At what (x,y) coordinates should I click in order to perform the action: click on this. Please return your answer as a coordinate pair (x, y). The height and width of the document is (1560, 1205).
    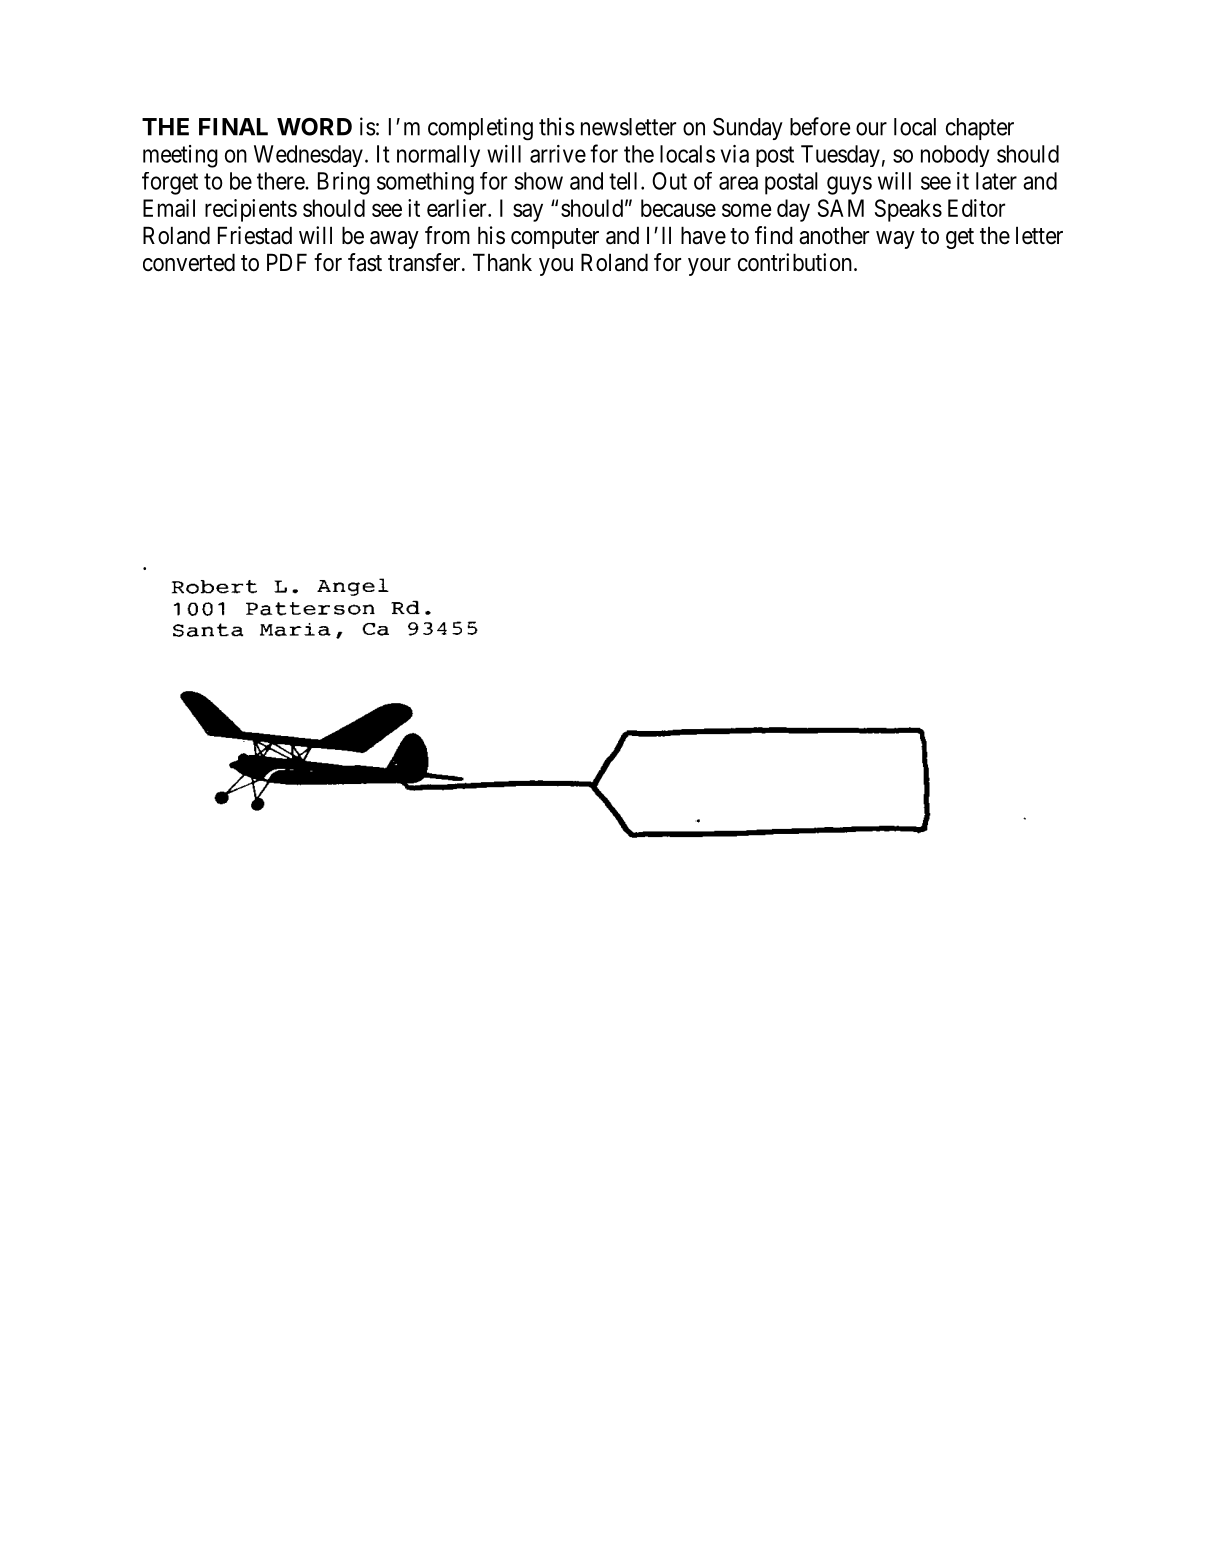
    Looking at the image, I should click on (557, 126).
